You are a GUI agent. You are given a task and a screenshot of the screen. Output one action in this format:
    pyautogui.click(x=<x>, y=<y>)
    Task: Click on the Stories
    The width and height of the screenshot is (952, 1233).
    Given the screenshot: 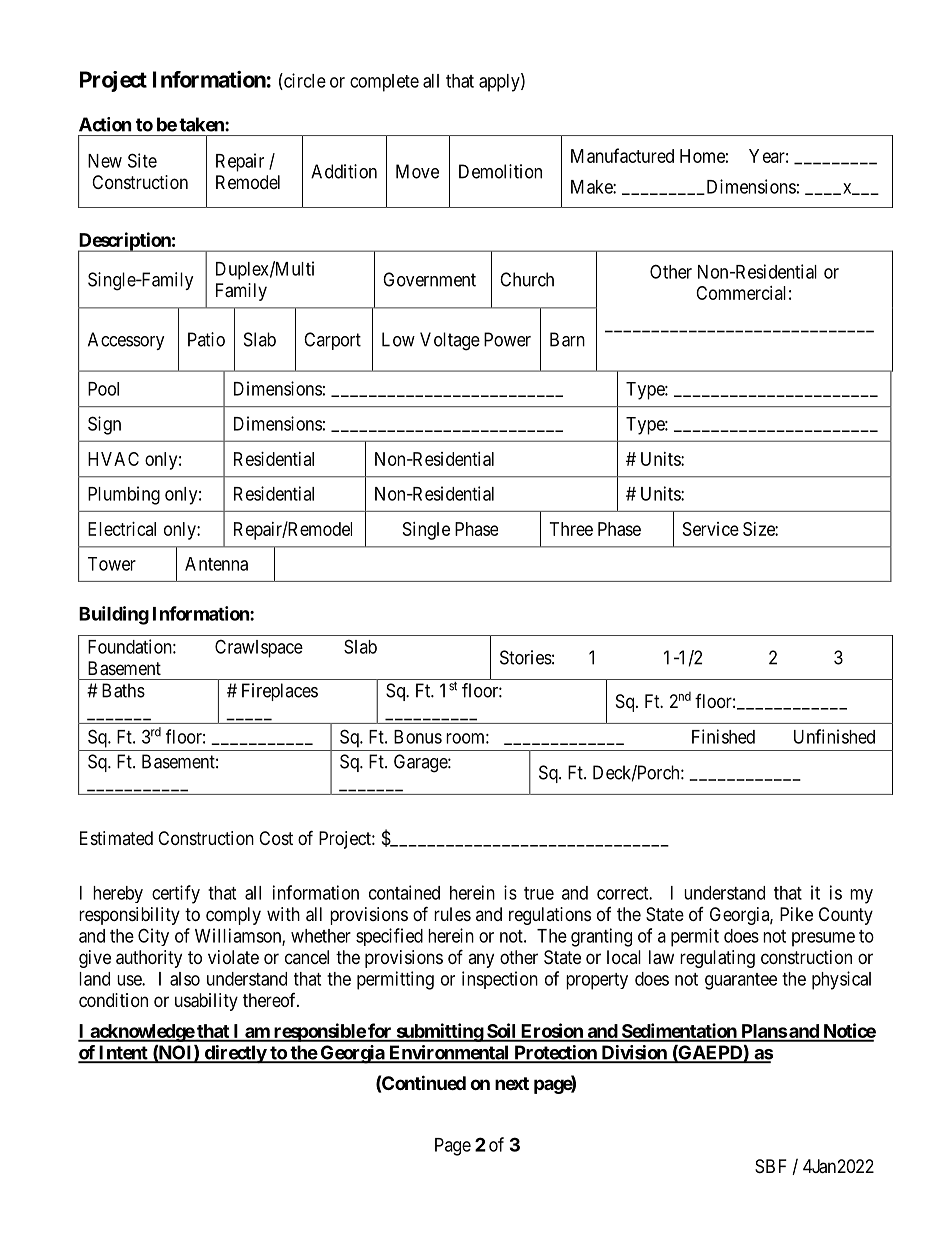 What is the action you would take?
    pyautogui.click(x=526, y=657)
